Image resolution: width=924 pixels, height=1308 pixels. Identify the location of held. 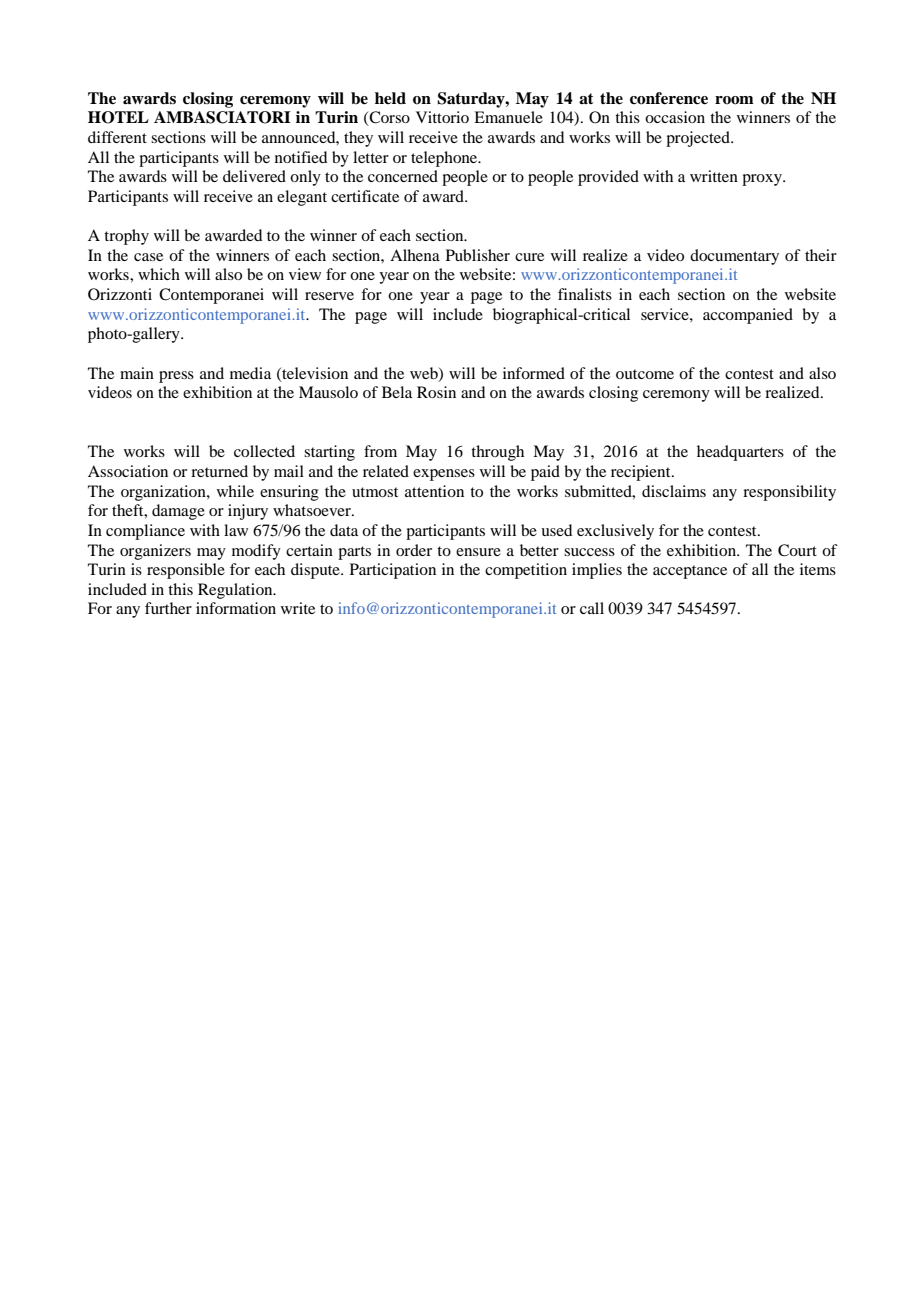
(390, 98).
